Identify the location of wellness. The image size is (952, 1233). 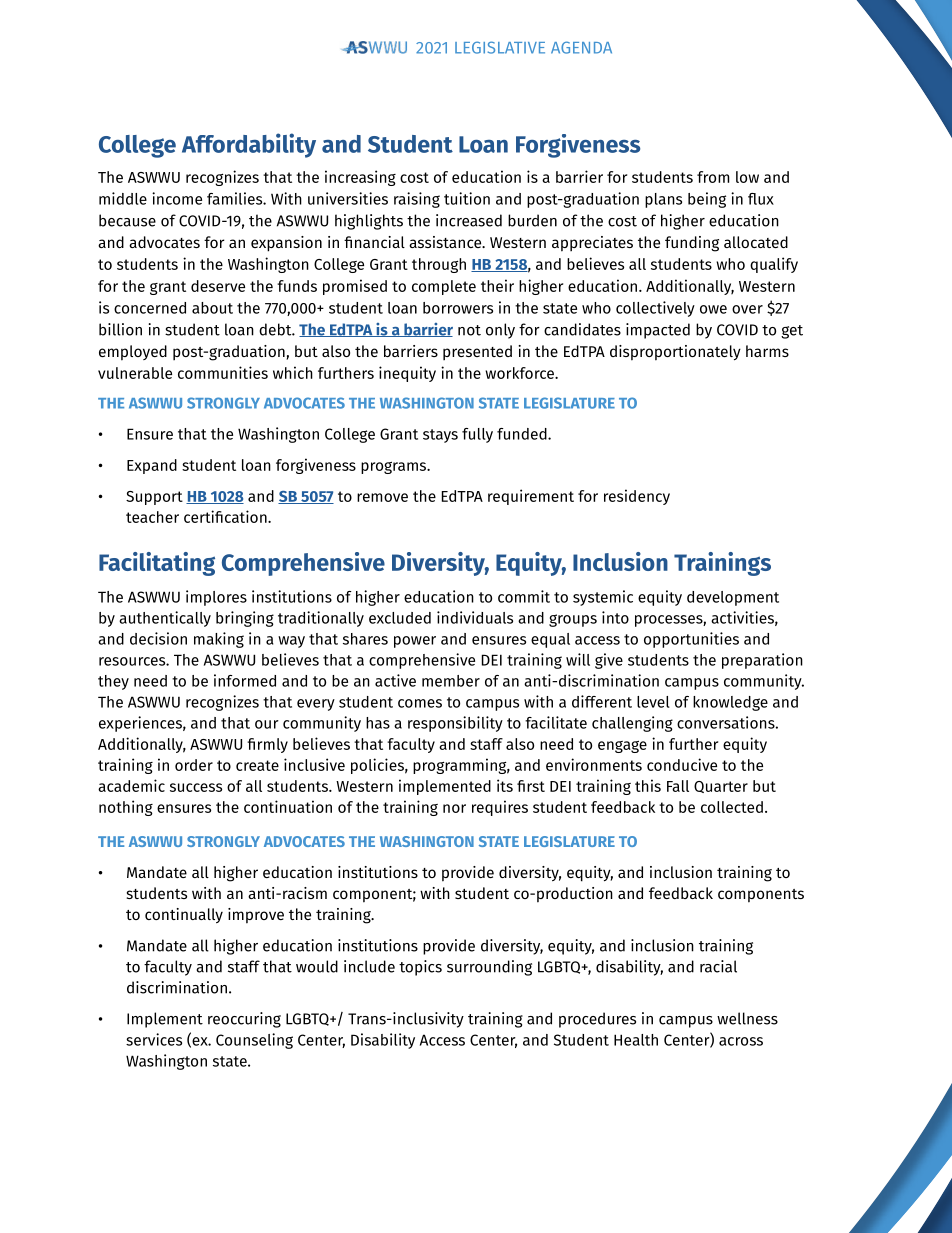
(747, 1018).
